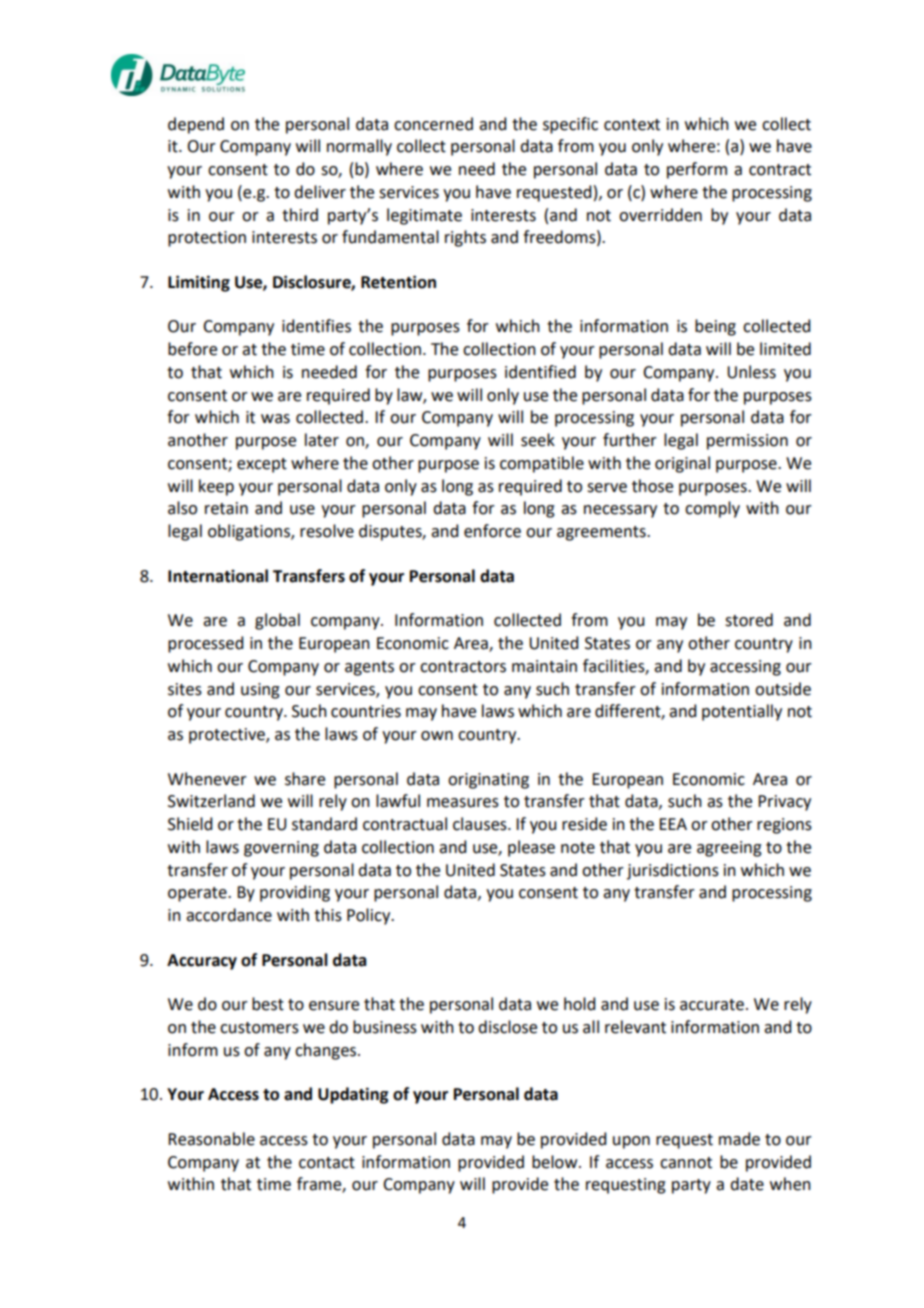 This screenshot has height=1308, width=924. What do you see at coordinates (697, 170) in the screenshot?
I see `perform` at bounding box center [697, 170].
